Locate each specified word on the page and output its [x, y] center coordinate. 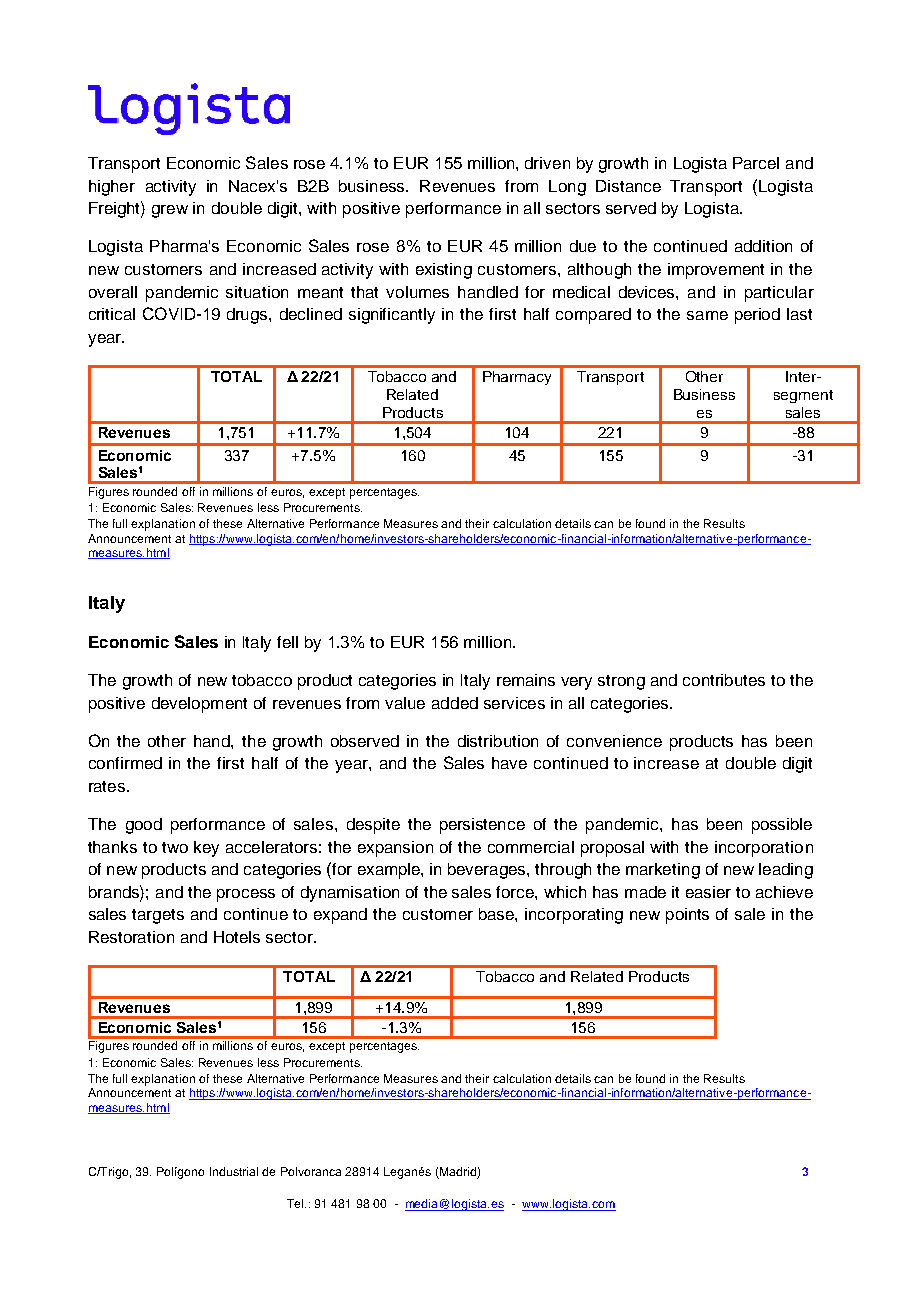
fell [287, 642]
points [687, 916]
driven [547, 163]
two [175, 847]
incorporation [764, 849]
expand [340, 916]
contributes [724, 680]
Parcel [756, 163]
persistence [482, 826]
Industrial [234, 1171]
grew [170, 211]
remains [526, 680]
